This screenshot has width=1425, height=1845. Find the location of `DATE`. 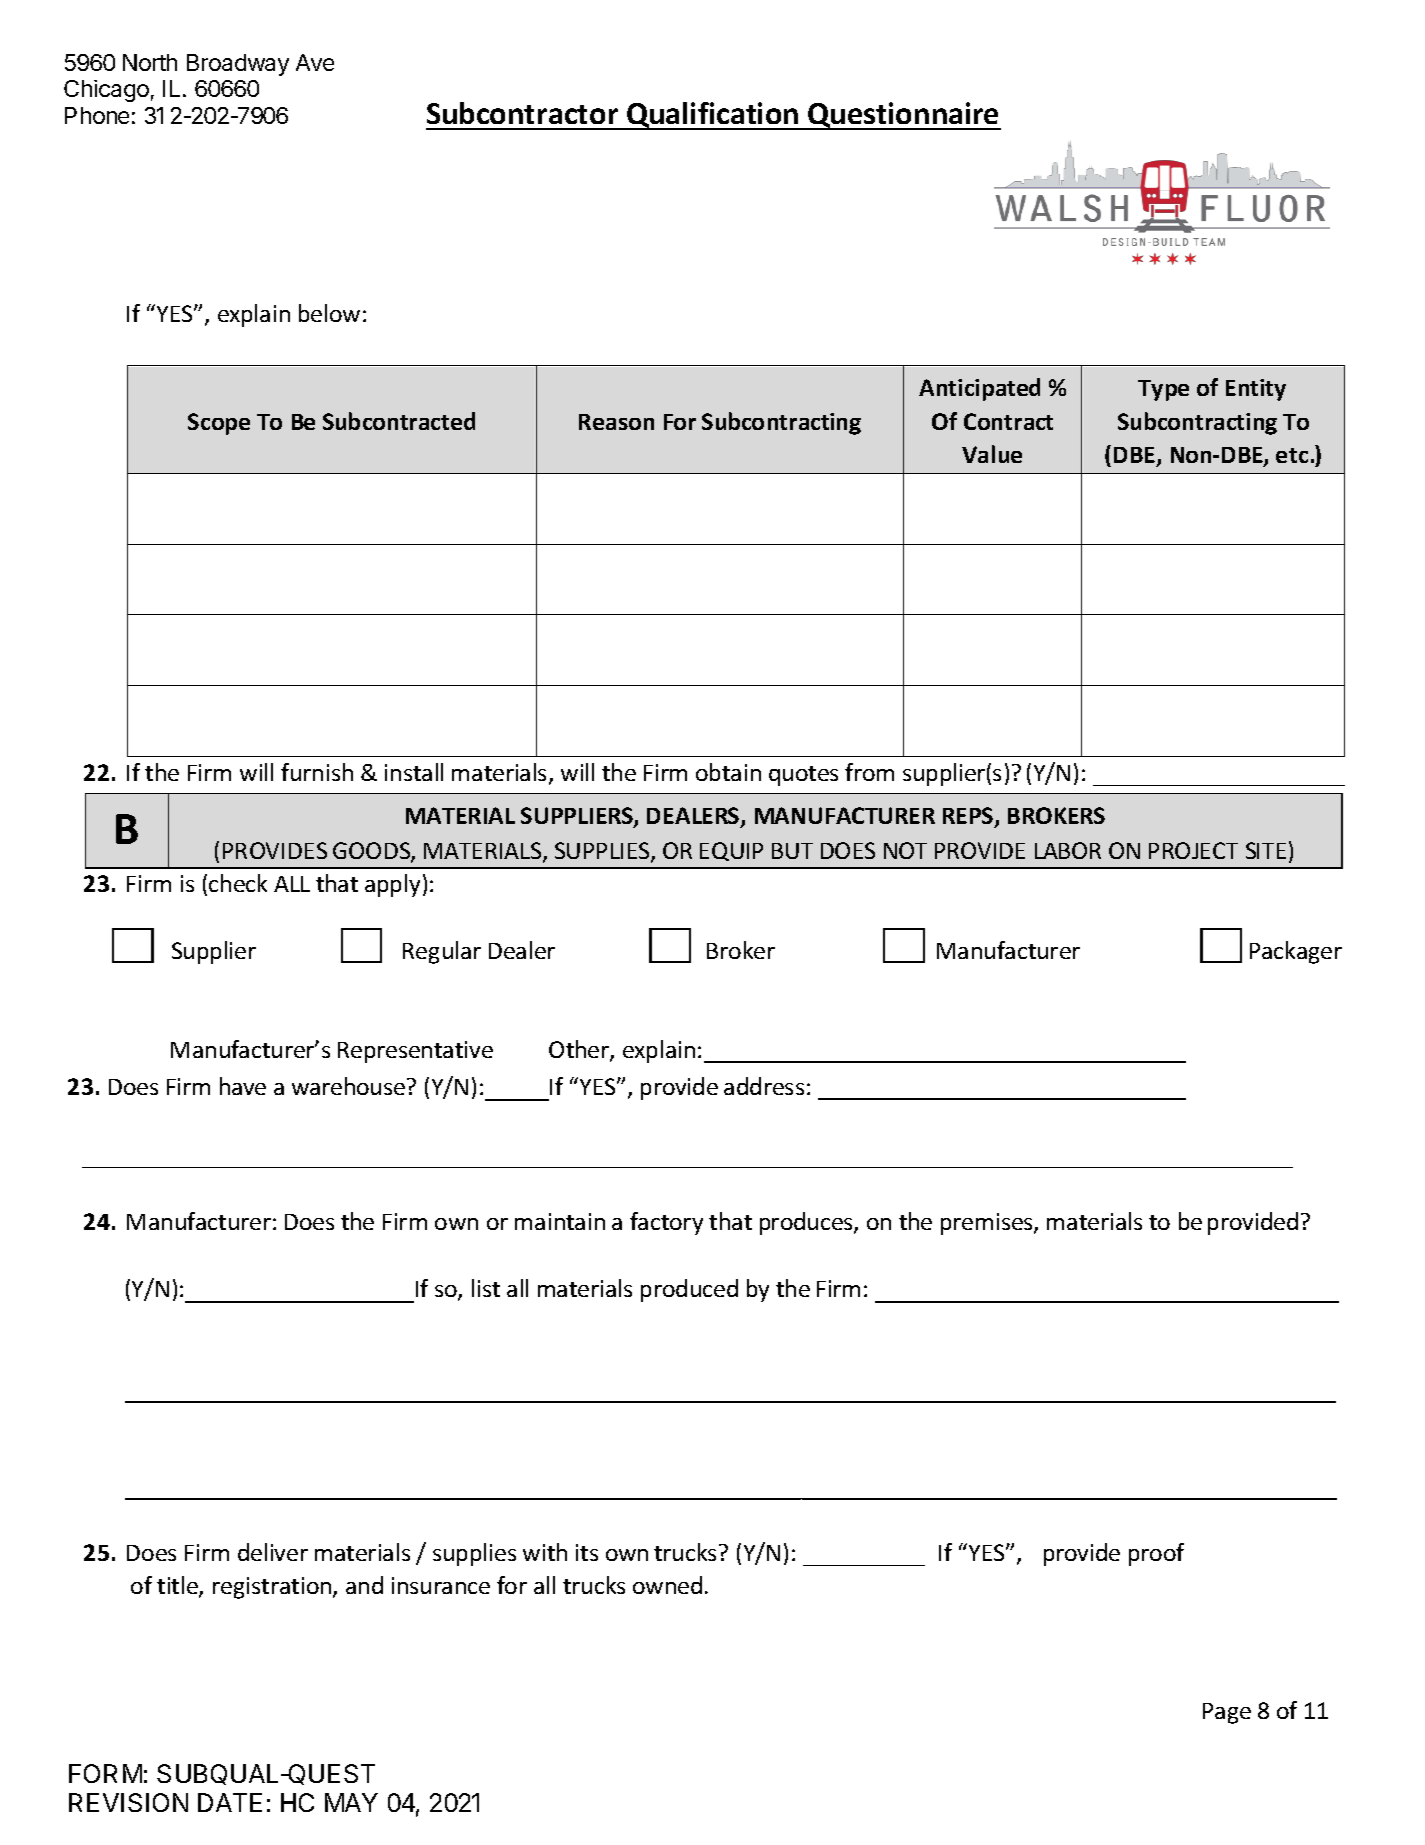

DATE is located at coordinates (230, 1802).
